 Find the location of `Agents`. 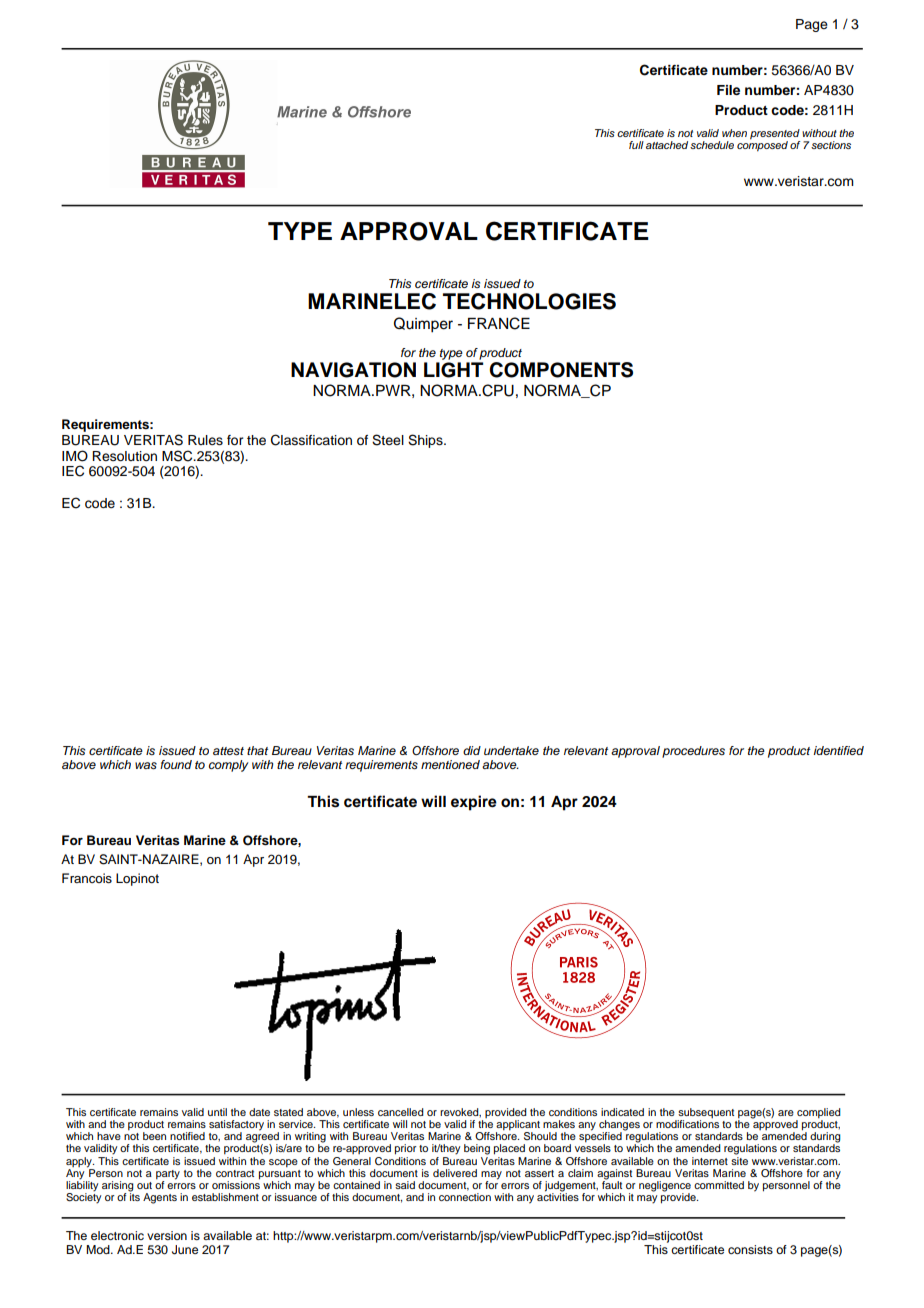

Agents is located at coordinates (160, 1198).
